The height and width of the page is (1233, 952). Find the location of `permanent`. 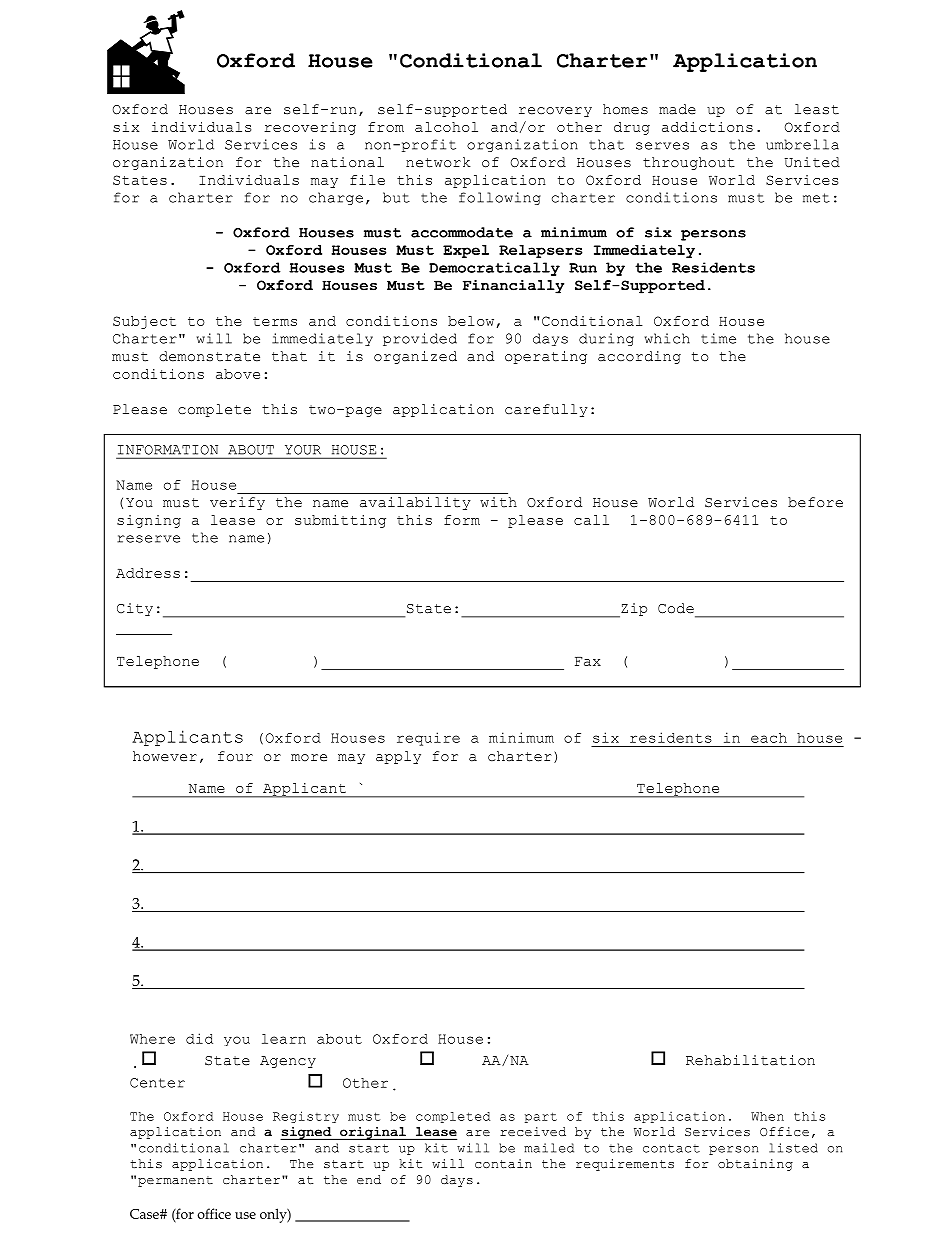

permanent is located at coordinates (175, 1181).
